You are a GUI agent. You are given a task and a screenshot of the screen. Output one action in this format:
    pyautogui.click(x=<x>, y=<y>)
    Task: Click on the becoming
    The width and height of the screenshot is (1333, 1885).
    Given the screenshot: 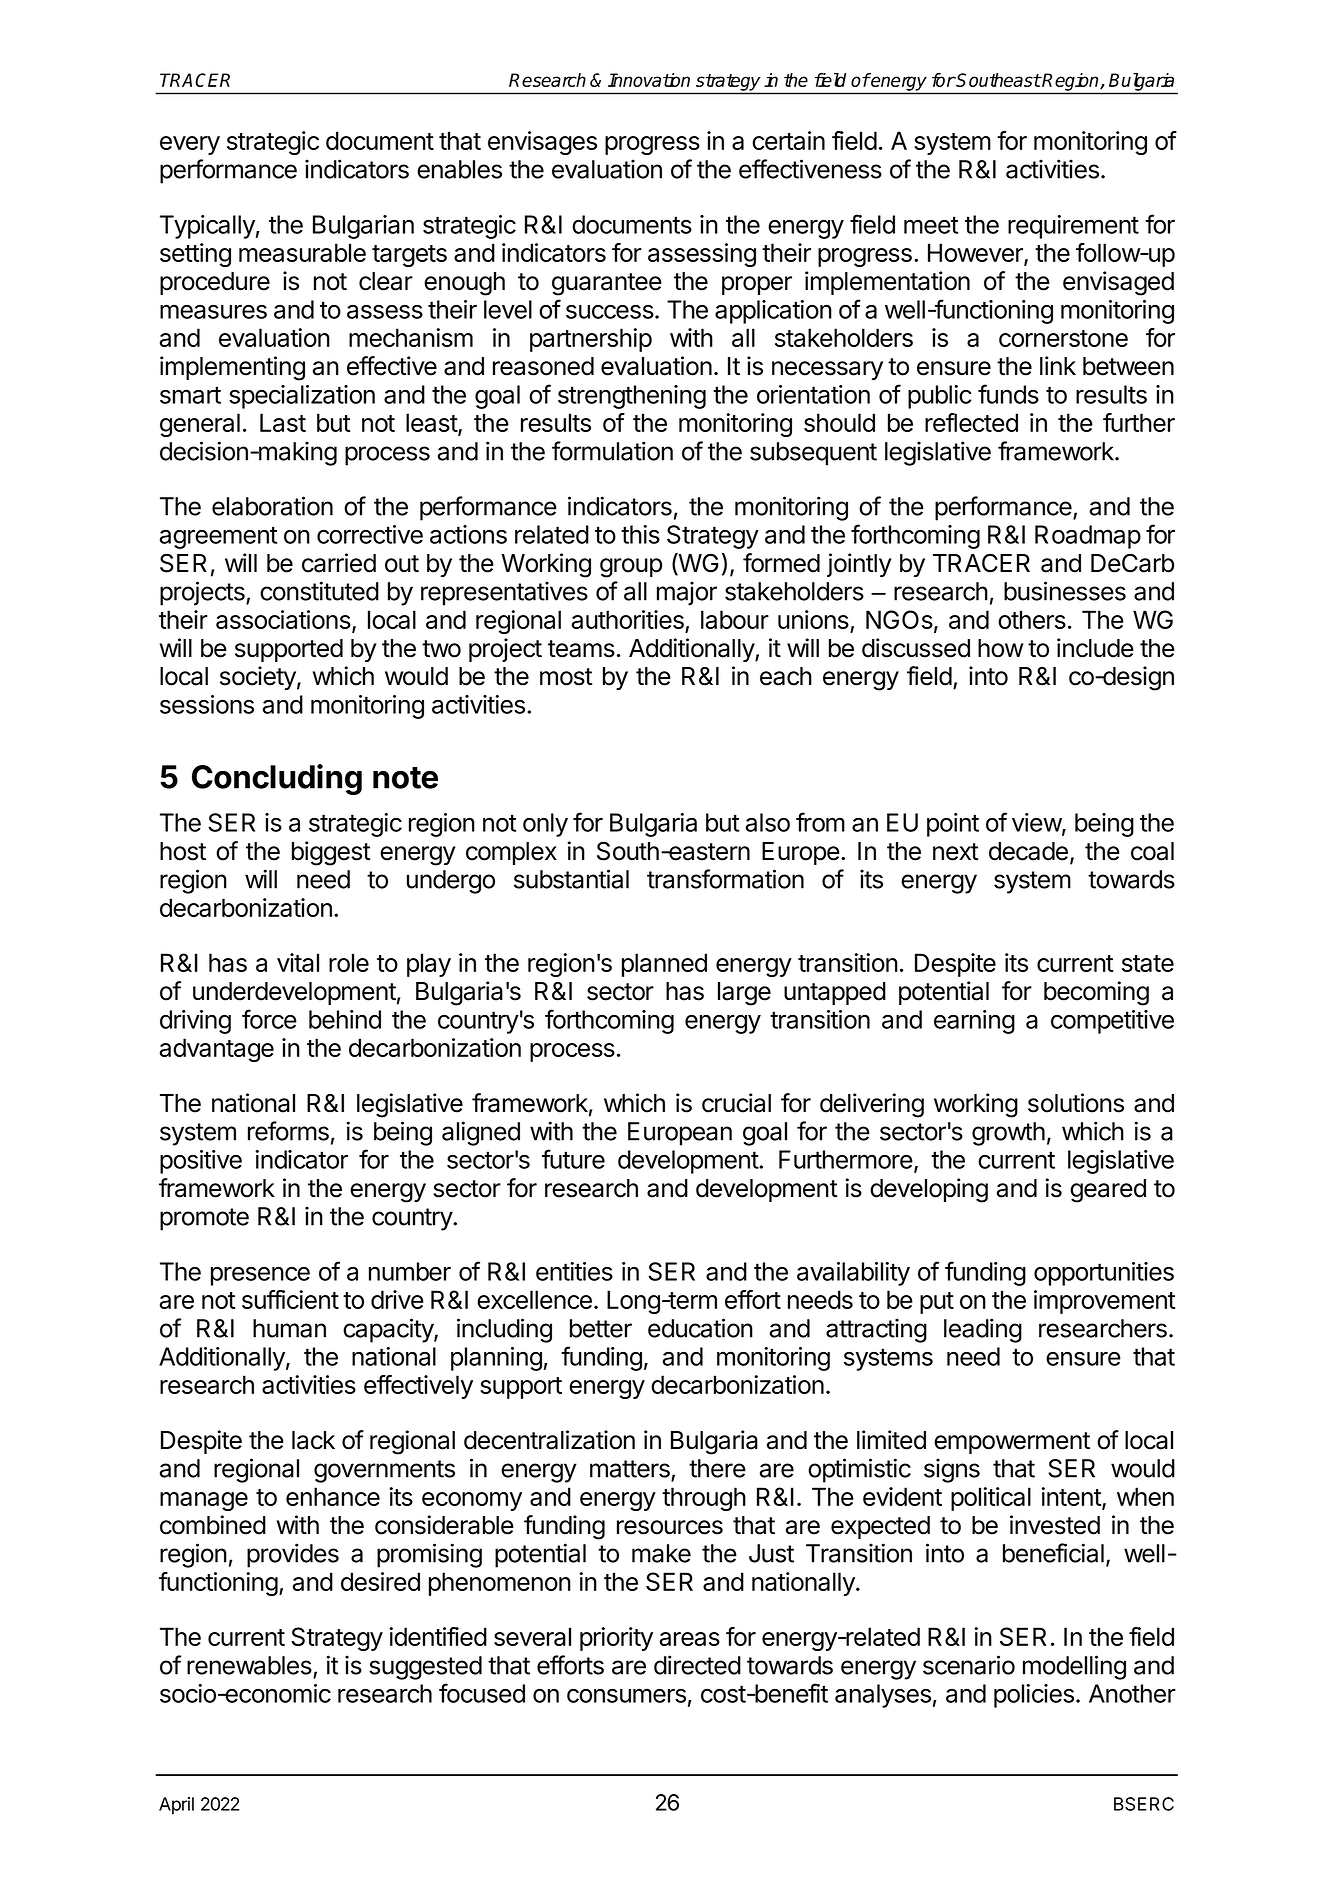 What is the action you would take?
    pyautogui.click(x=1096, y=993)
